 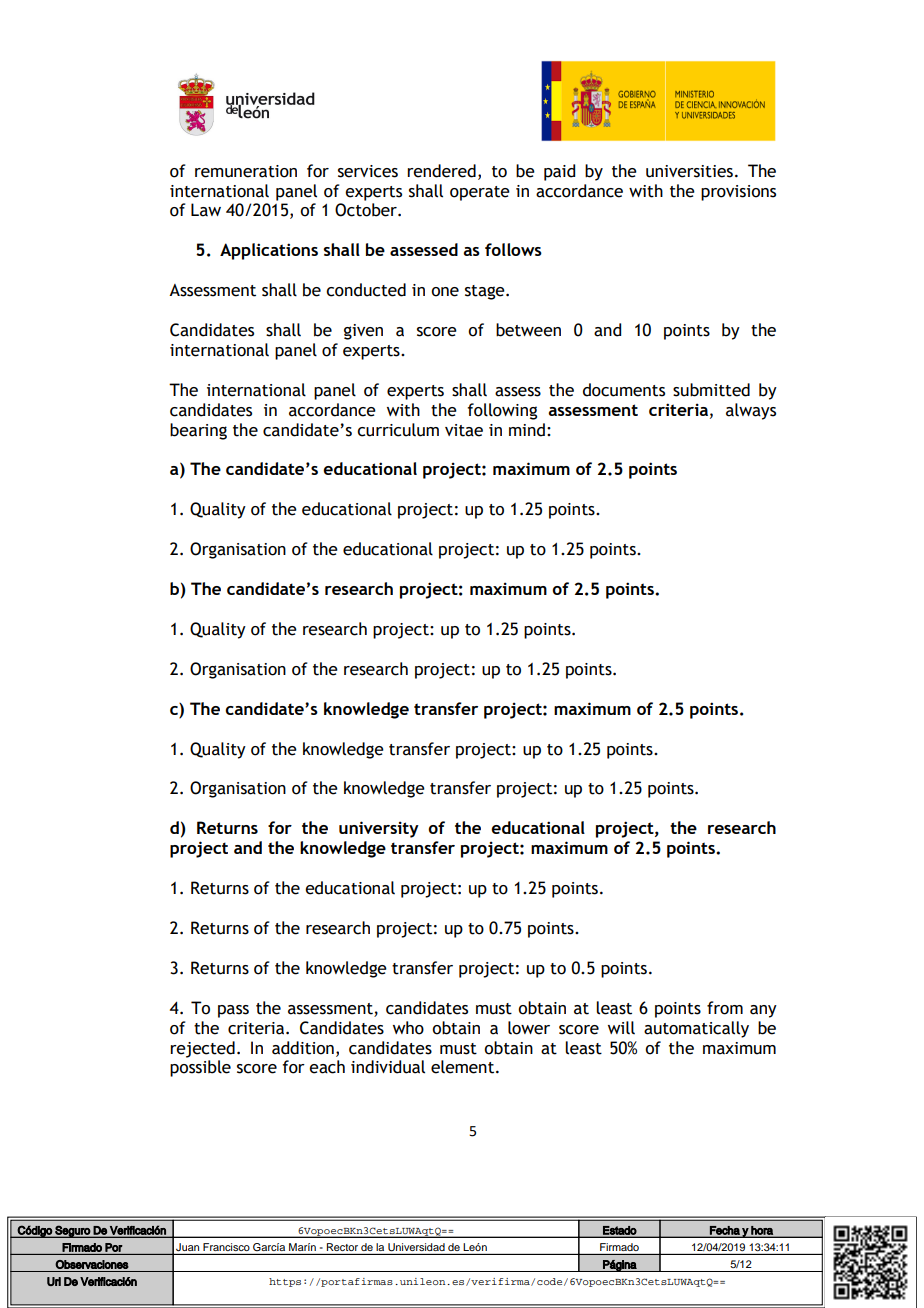 I want to click on Law, so click(x=206, y=210).
